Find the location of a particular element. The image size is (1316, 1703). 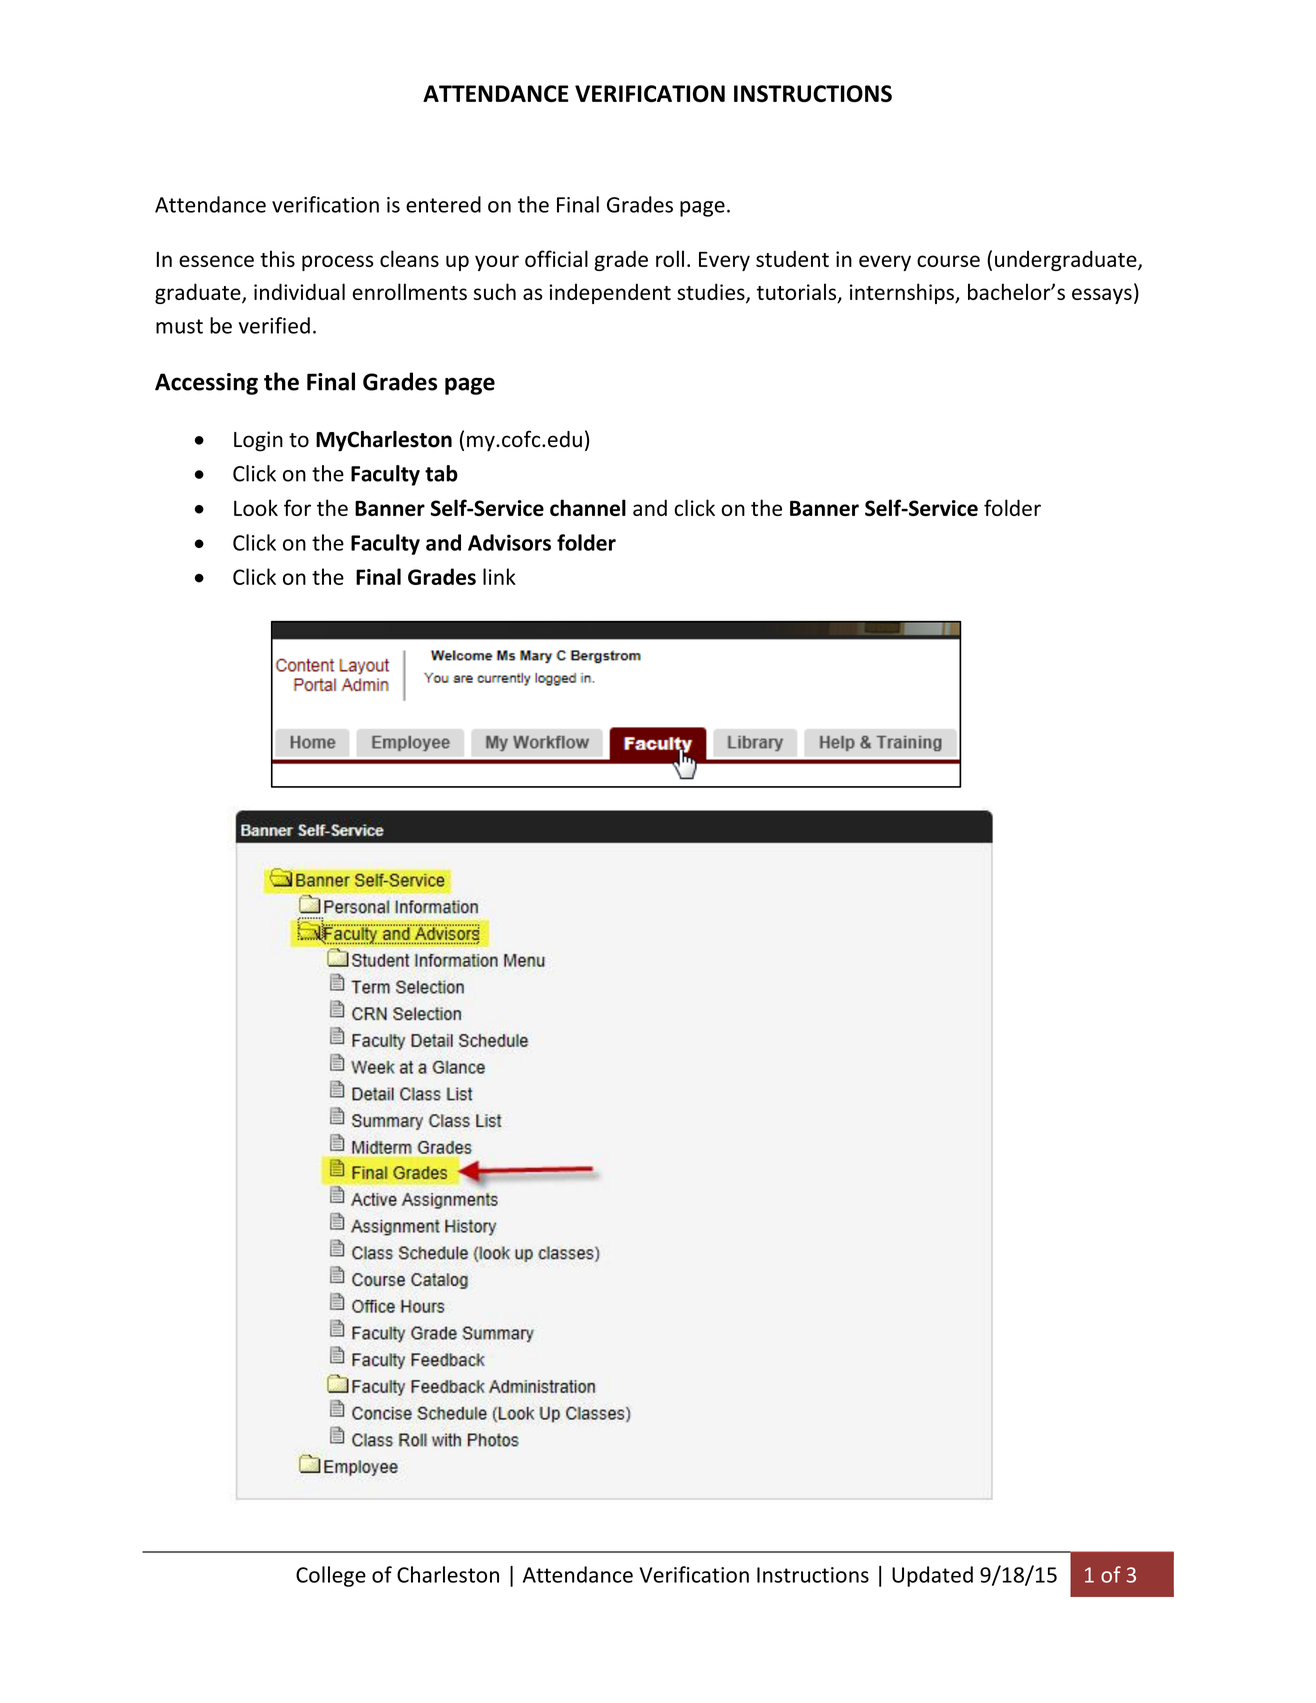

course is located at coordinates (948, 261).
